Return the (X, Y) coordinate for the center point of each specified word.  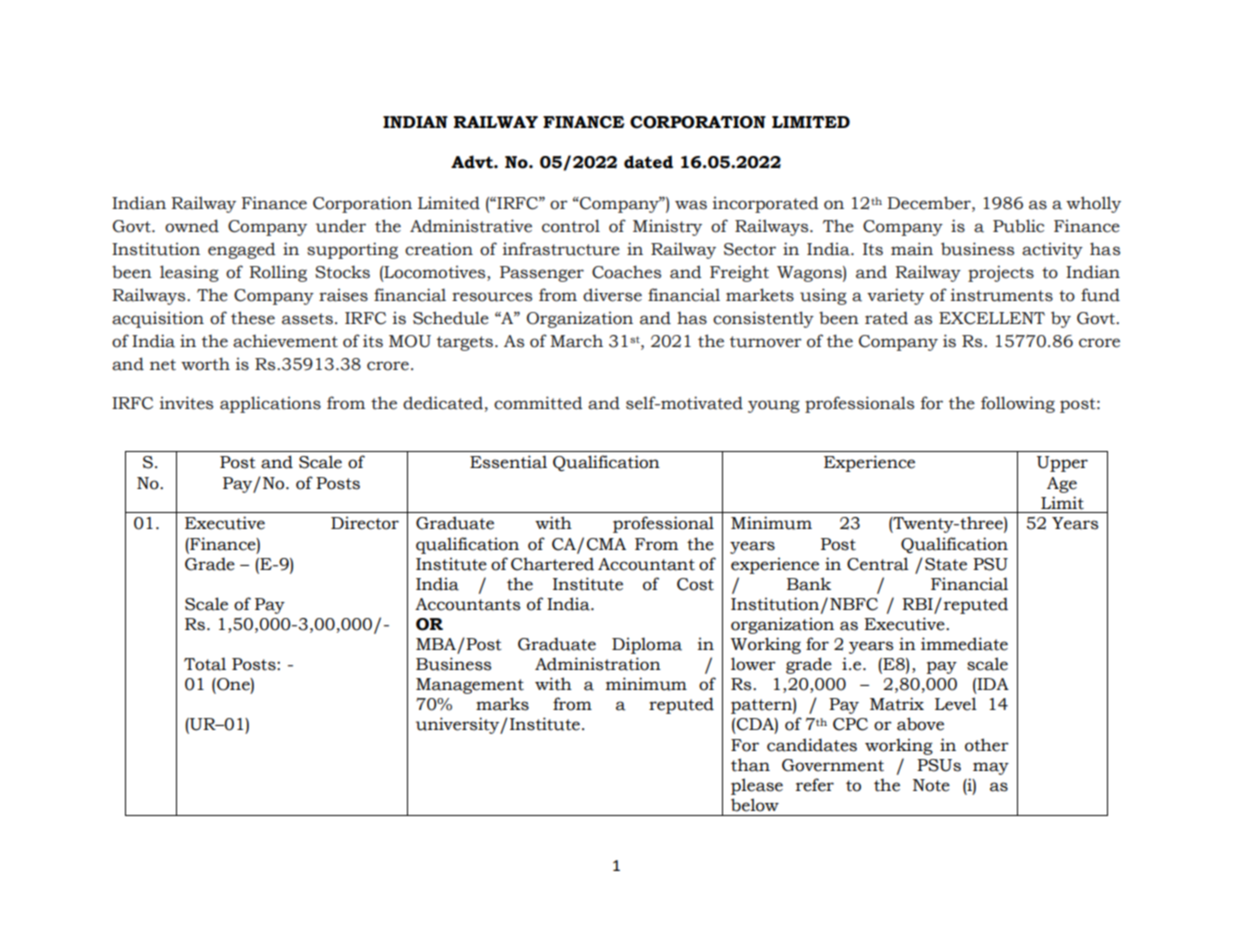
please (757, 786)
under (341, 226)
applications (270, 404)
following (1018, 404)
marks (502, 704)
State (946, 564)
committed (538, 403)
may (991, 768)
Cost (695, 584)
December (930, 203)
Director (365, 523)
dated (648, 162)
